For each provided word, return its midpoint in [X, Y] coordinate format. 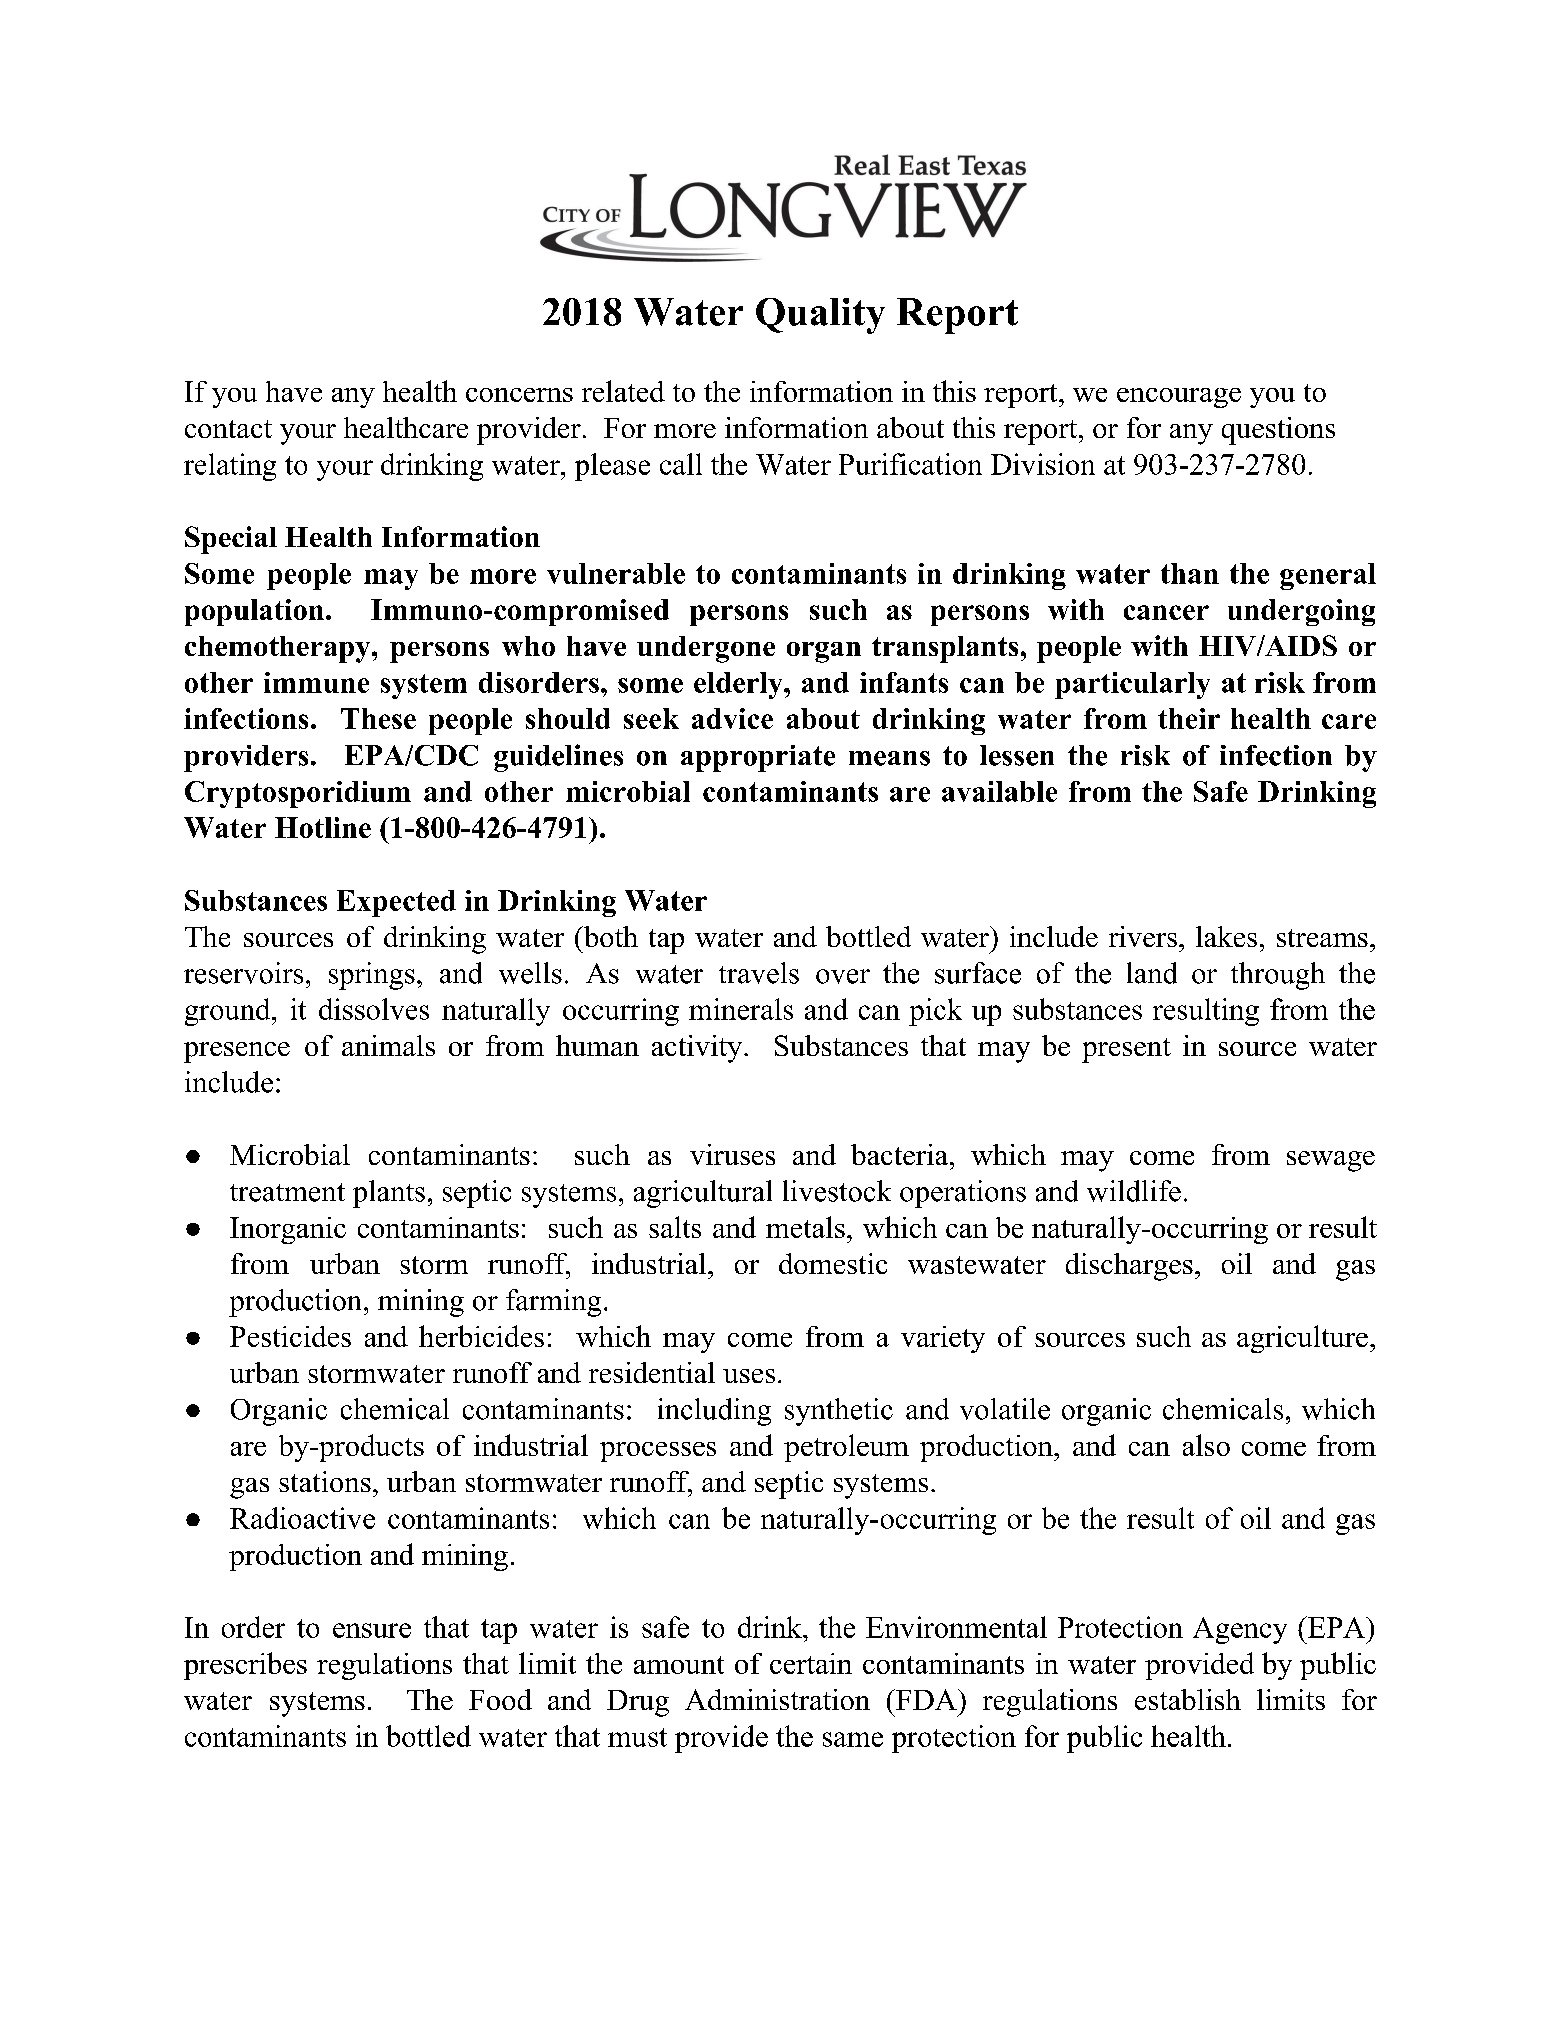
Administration [777, 1699]
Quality [820, 316]
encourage [1179, 398]
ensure [372, 1630]
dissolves [374, 1009]
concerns [519, 395]
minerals [741, 1009]
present [1126, 1050]
